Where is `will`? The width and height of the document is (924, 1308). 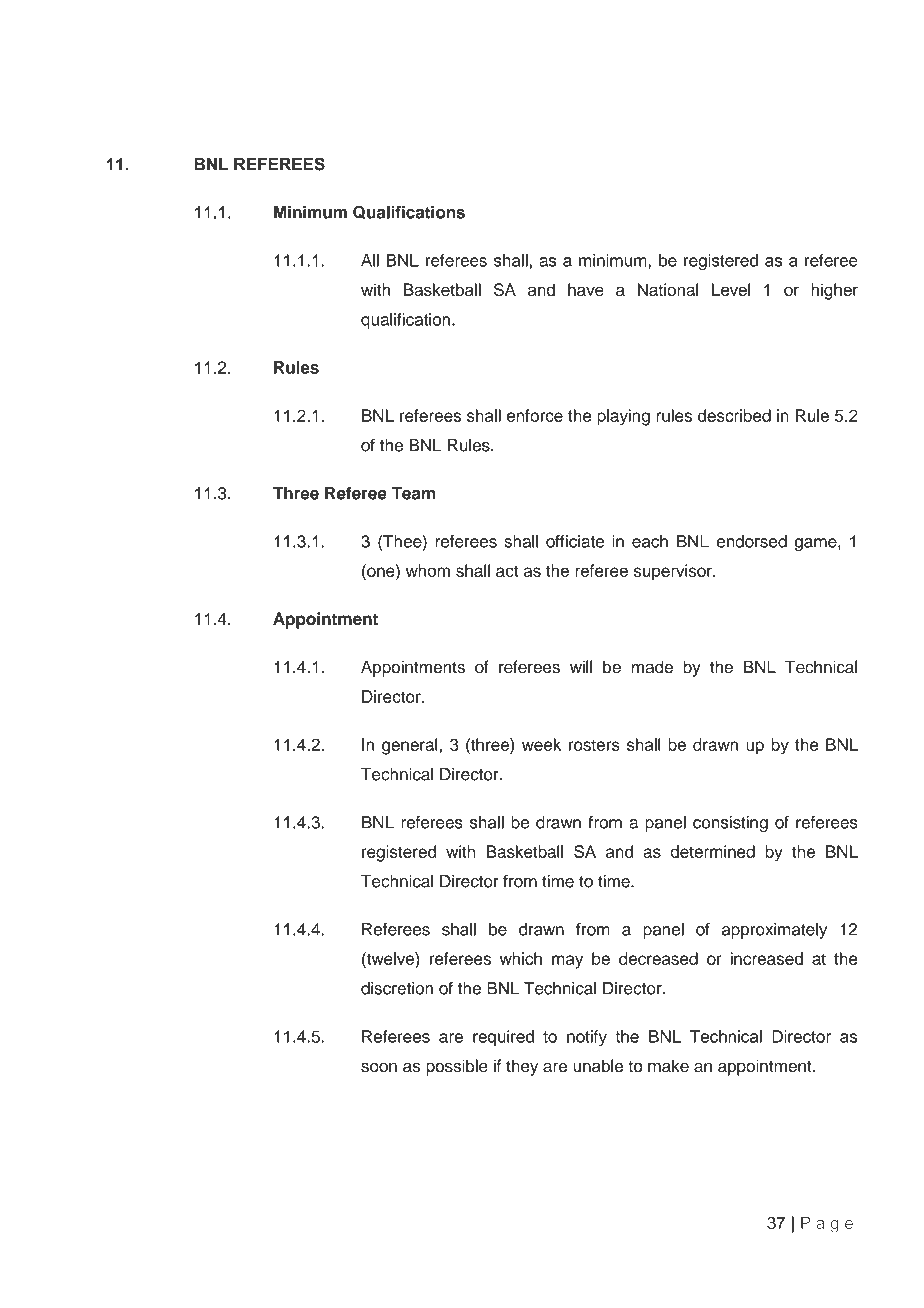
will is located at coordinates (581, 666).
